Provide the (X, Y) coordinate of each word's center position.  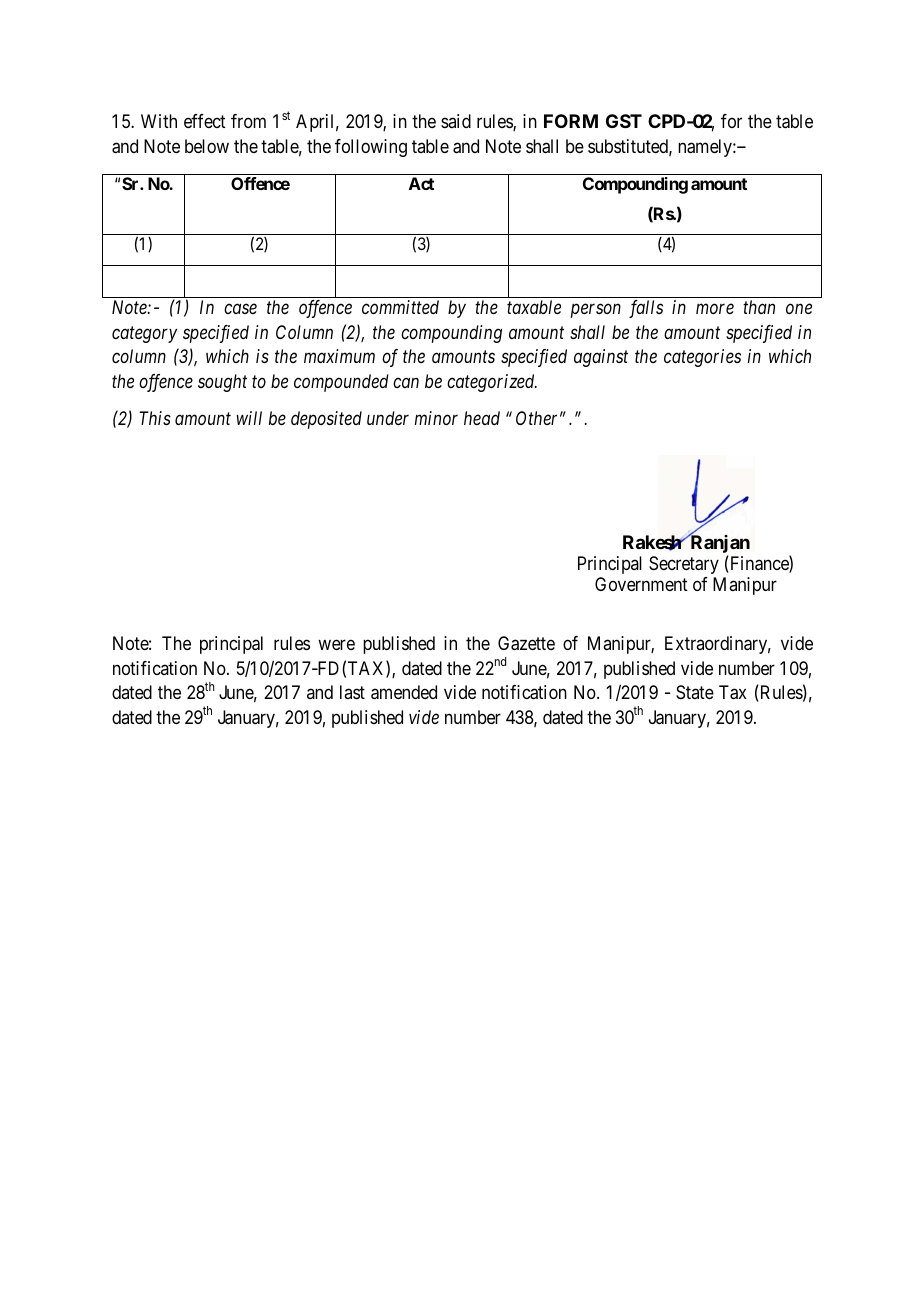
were (336, 644)
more (715, 309)
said (456, 121)
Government (641, 584)
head (482, 418)
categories (702, 358)
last (352, 692)
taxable (534, 307)
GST (624, 121)
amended (404, 692)
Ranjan (719, 543)
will (249, 418)
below (207, 146)
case (240, 309)
